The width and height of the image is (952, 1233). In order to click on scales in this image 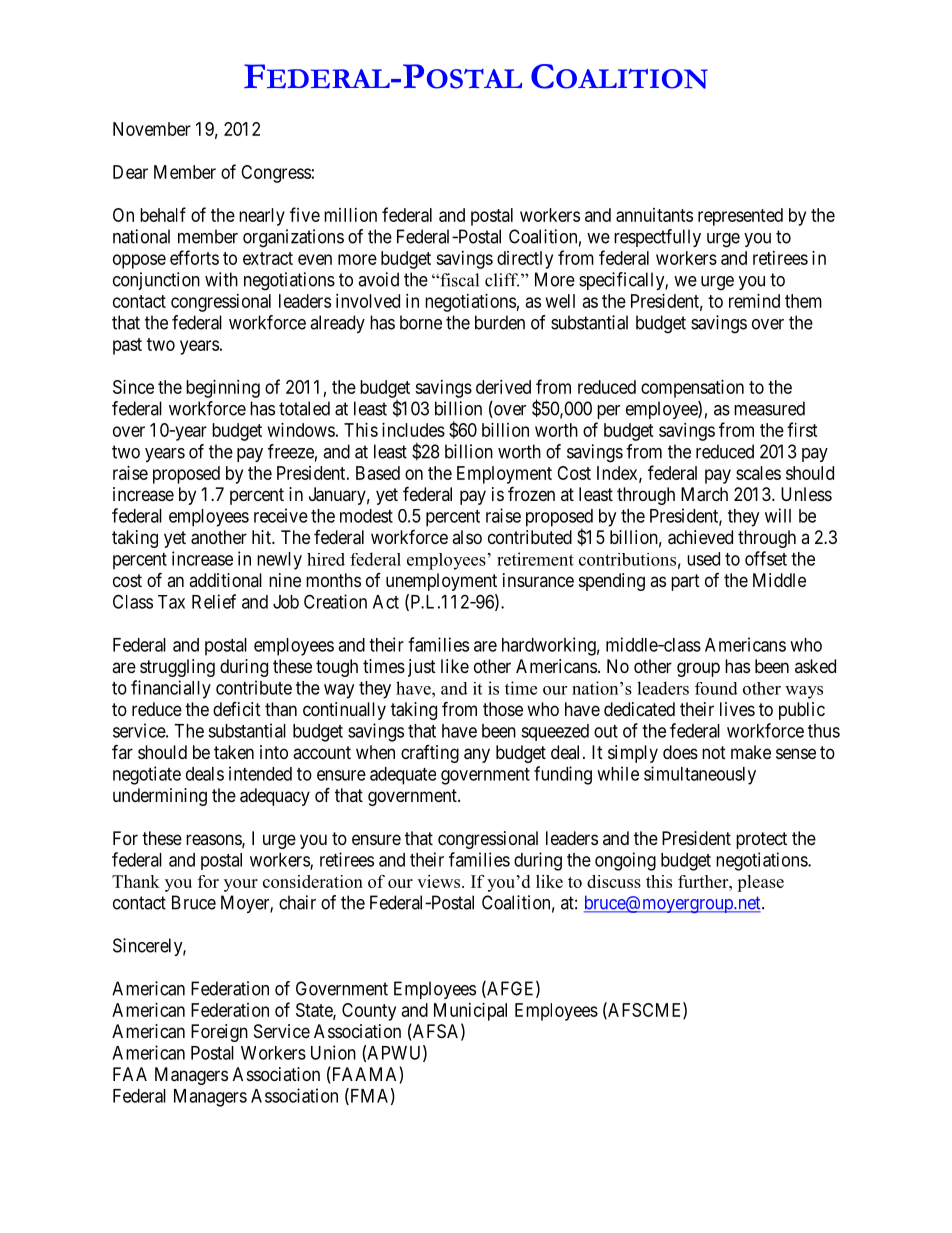, I will do `click(758, 473)`.
